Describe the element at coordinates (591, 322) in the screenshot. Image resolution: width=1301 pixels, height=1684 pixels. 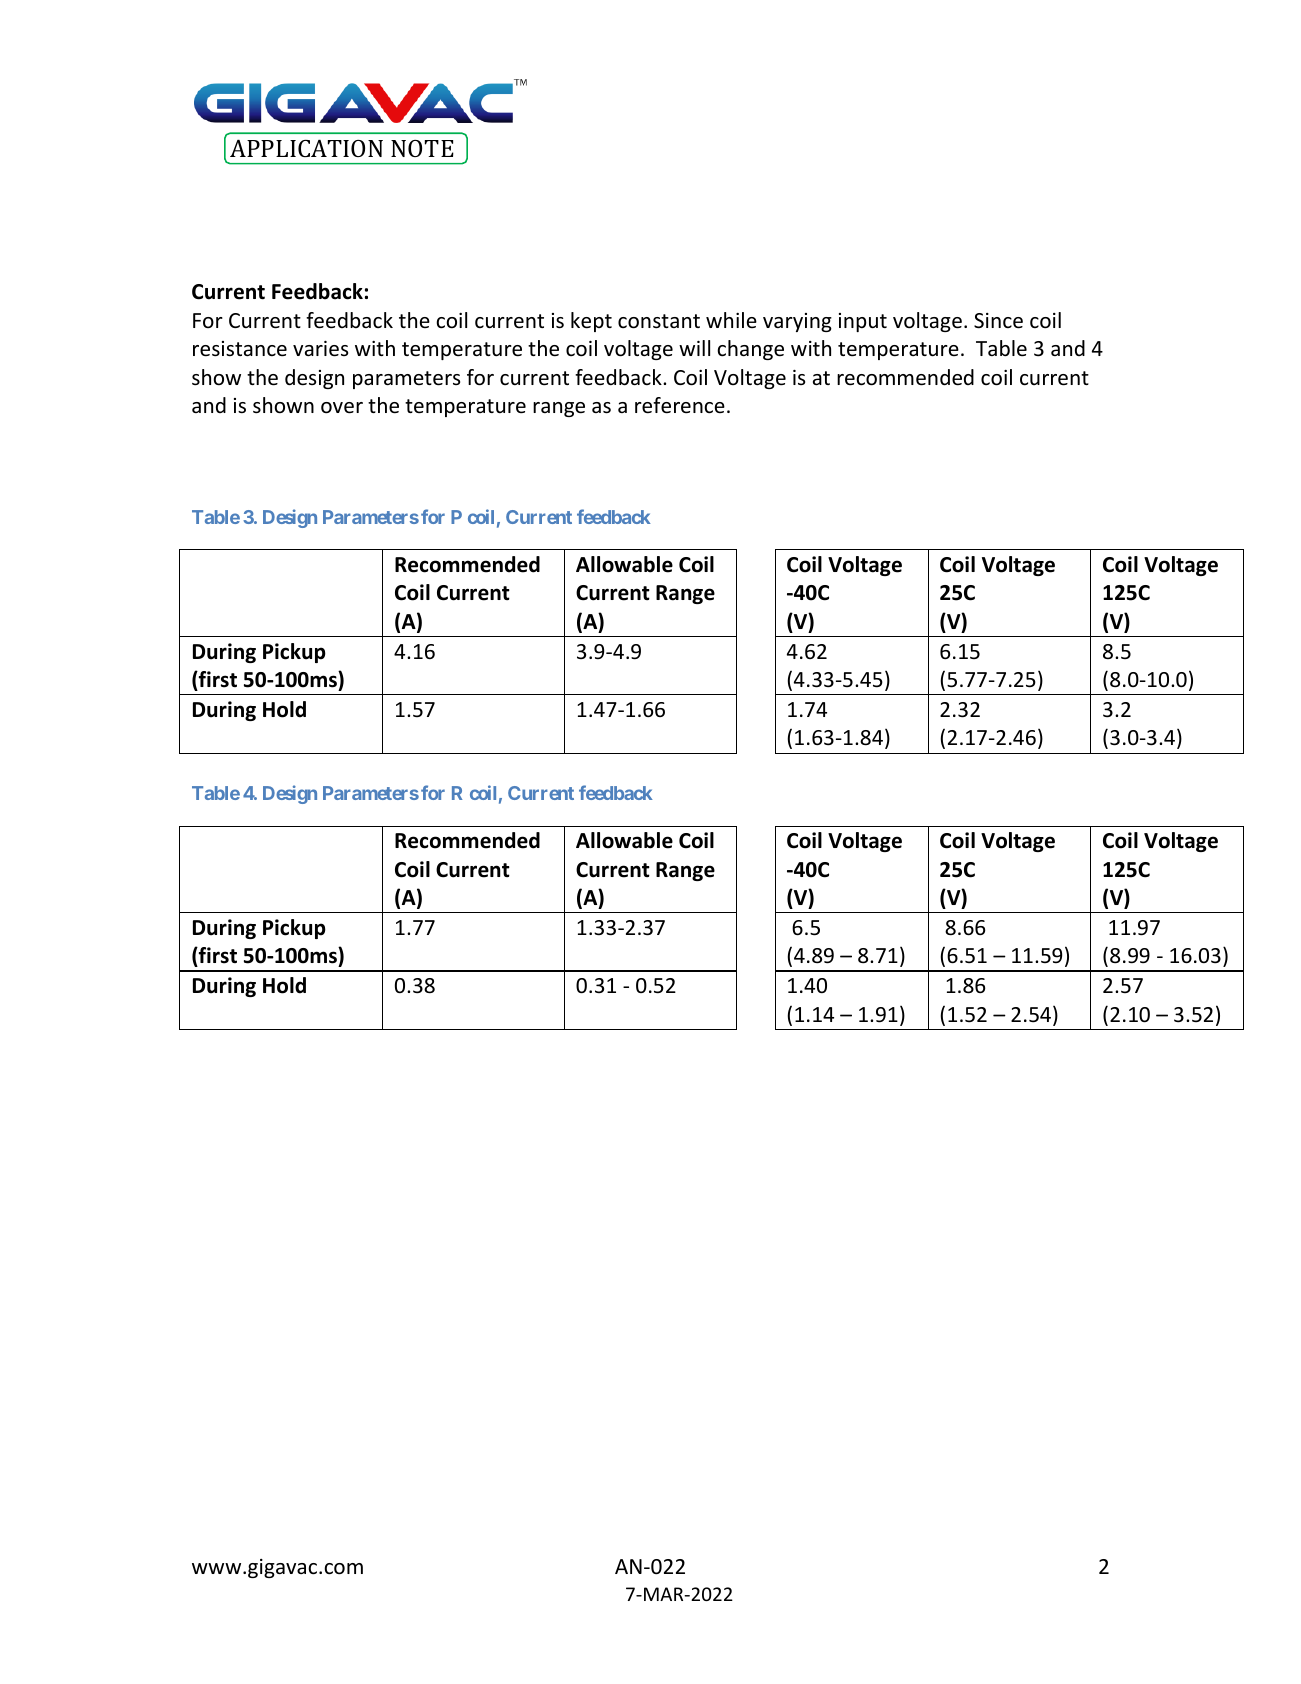
I see `kept` at that location.
